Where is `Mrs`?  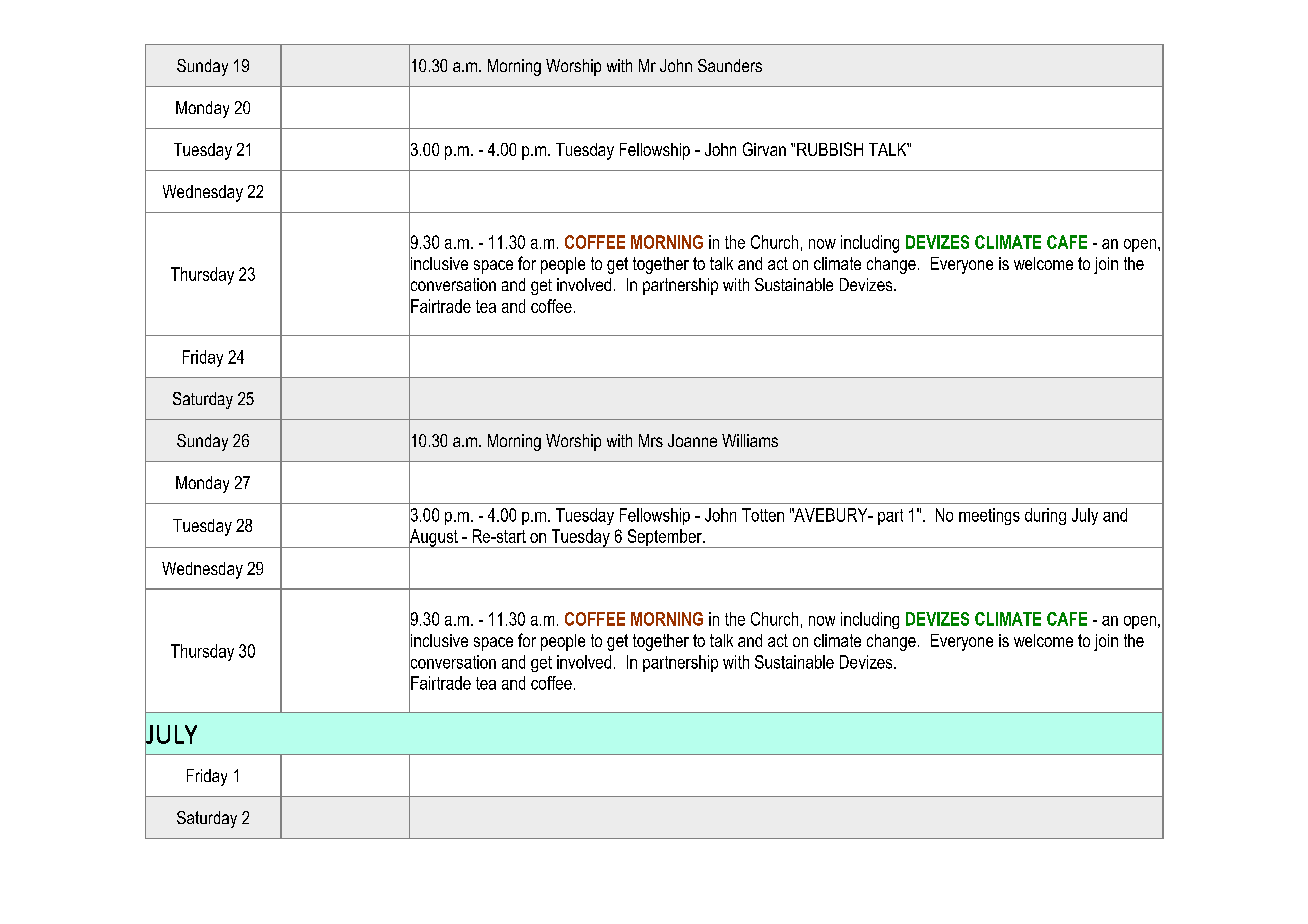
Mrs is located at coordinates (651, 440).
